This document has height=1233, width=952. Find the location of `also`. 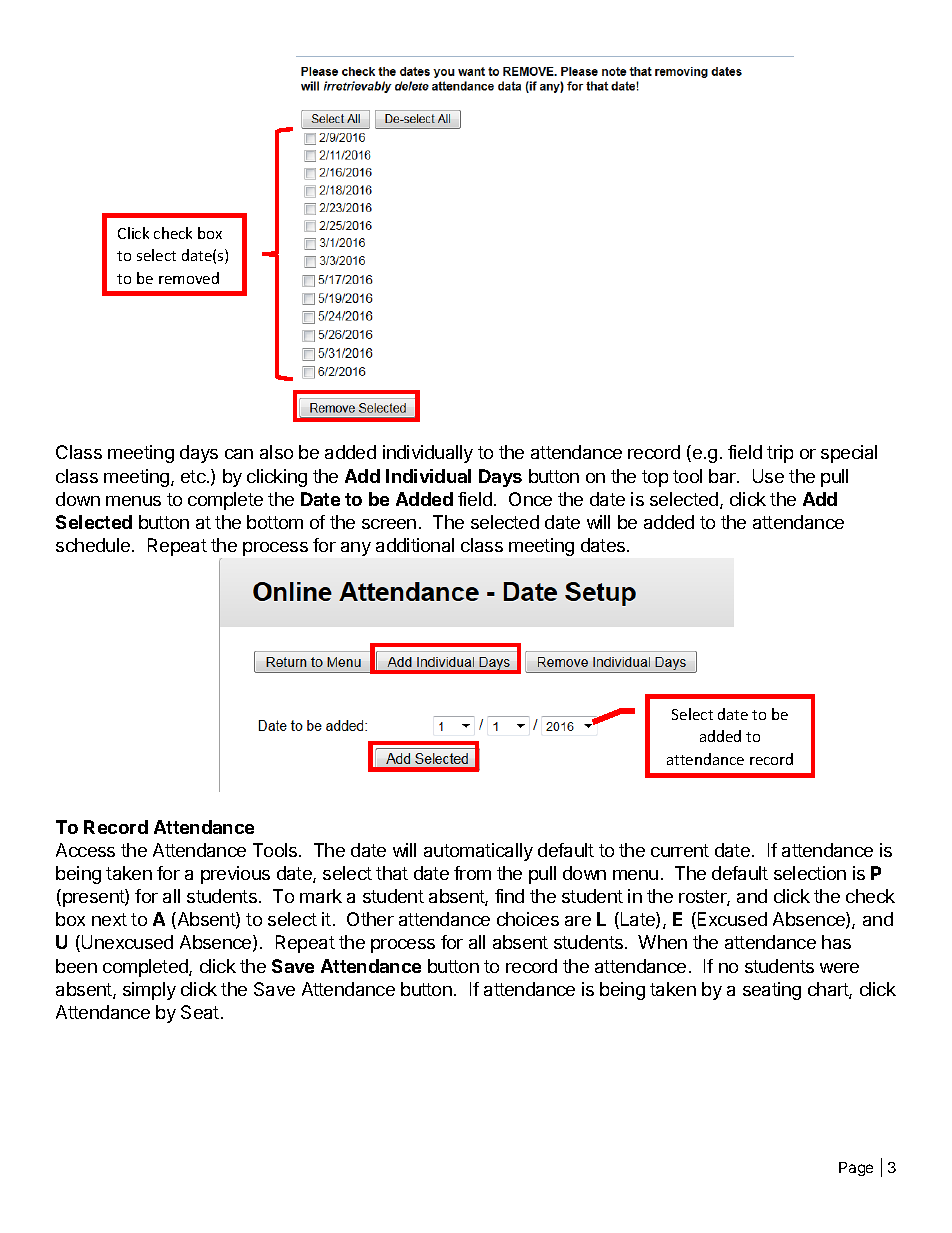

also is located at coordinates (276, 452).
